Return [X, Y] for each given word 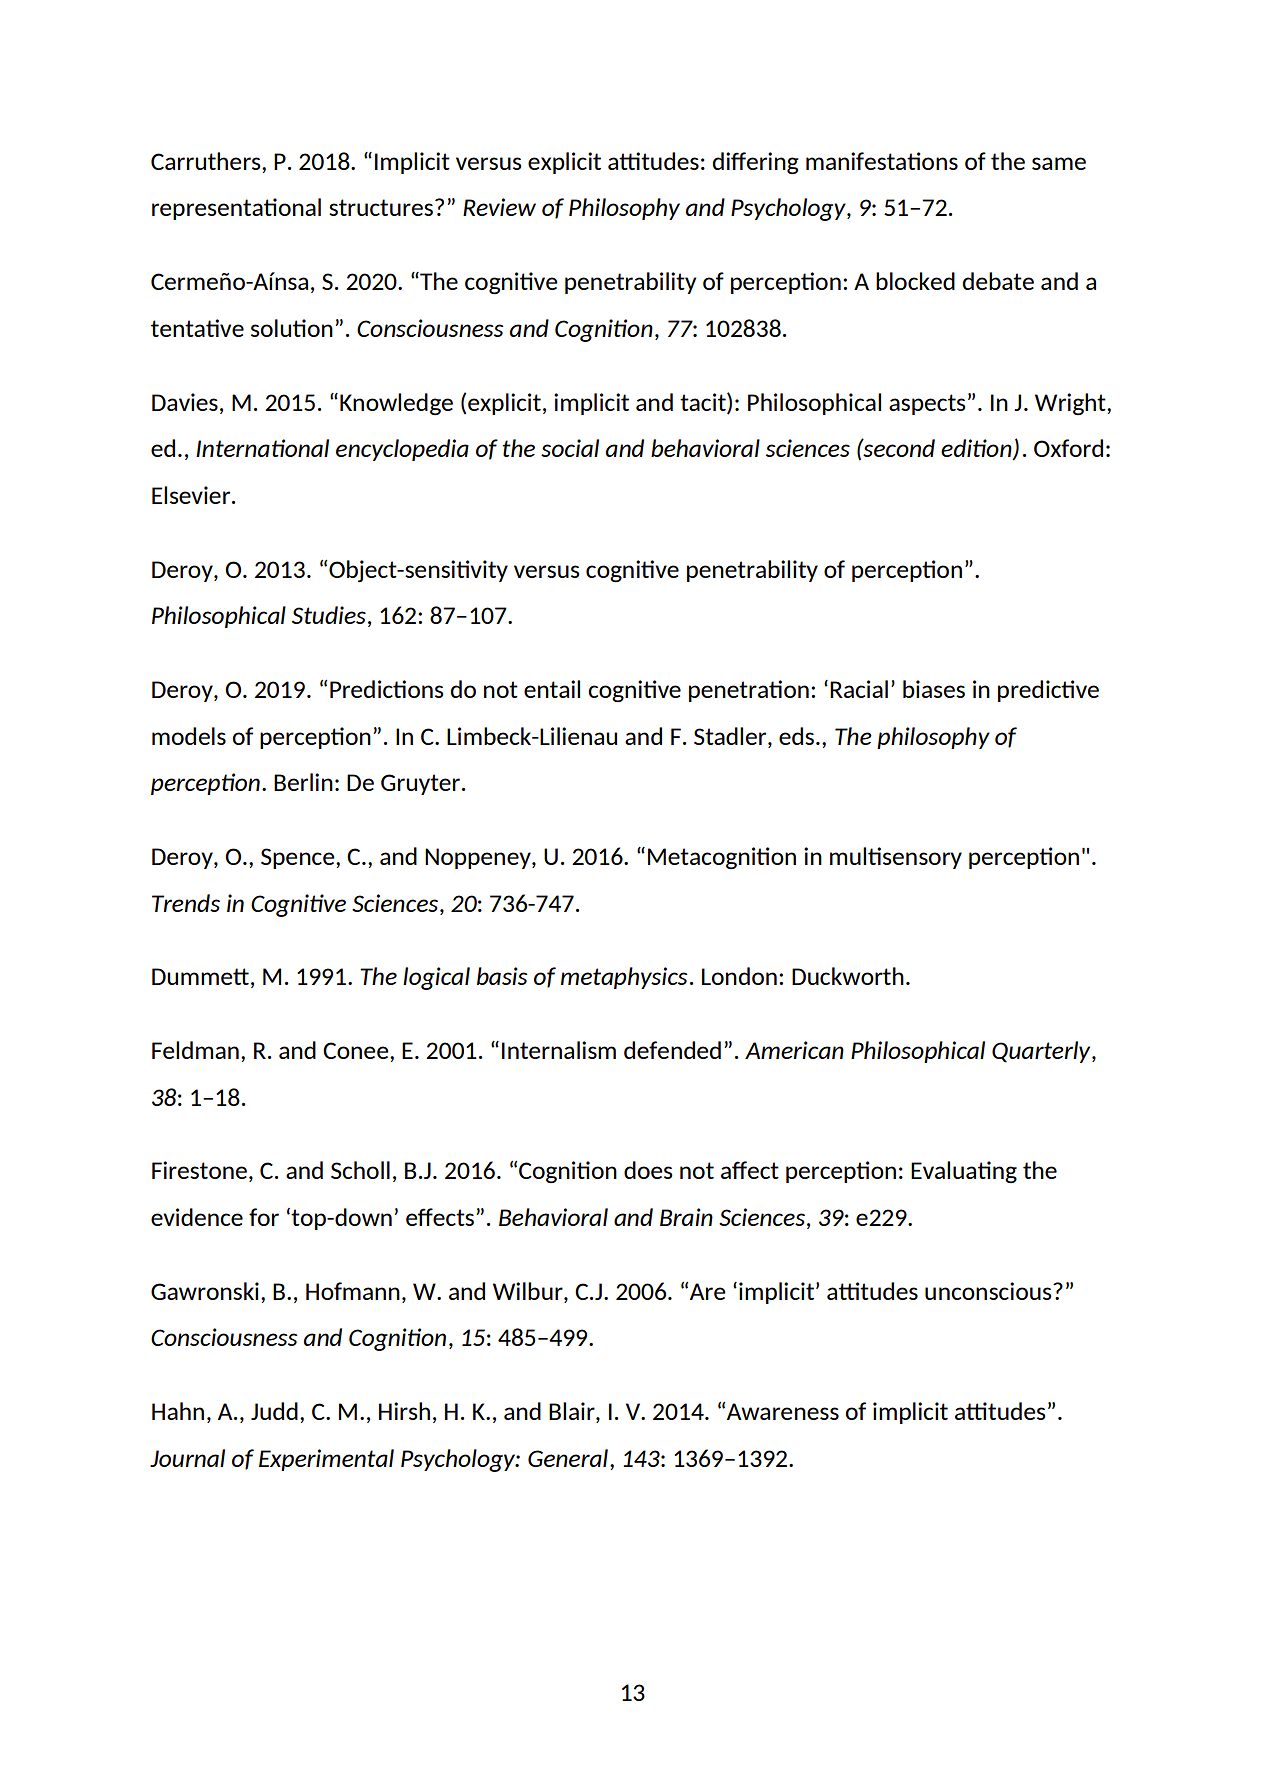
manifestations [882, 161]
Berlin [303, 782]
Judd [274, 1411]
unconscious [989, 1291]
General [568, 1458]
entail [552, 689]
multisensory [896, 858]
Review [499, 207]
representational [236, 209]
